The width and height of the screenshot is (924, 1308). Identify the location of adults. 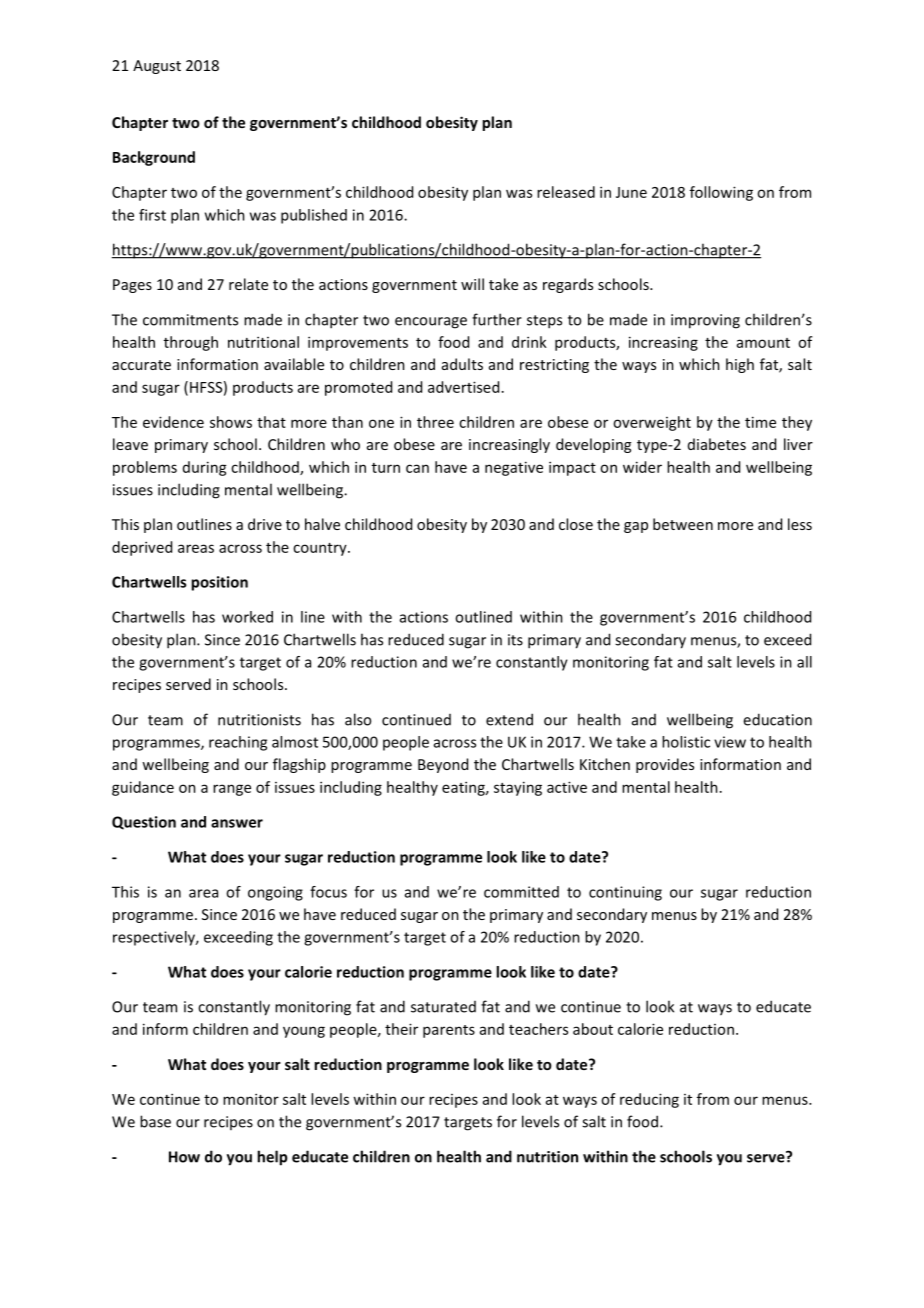
(462, 364).
